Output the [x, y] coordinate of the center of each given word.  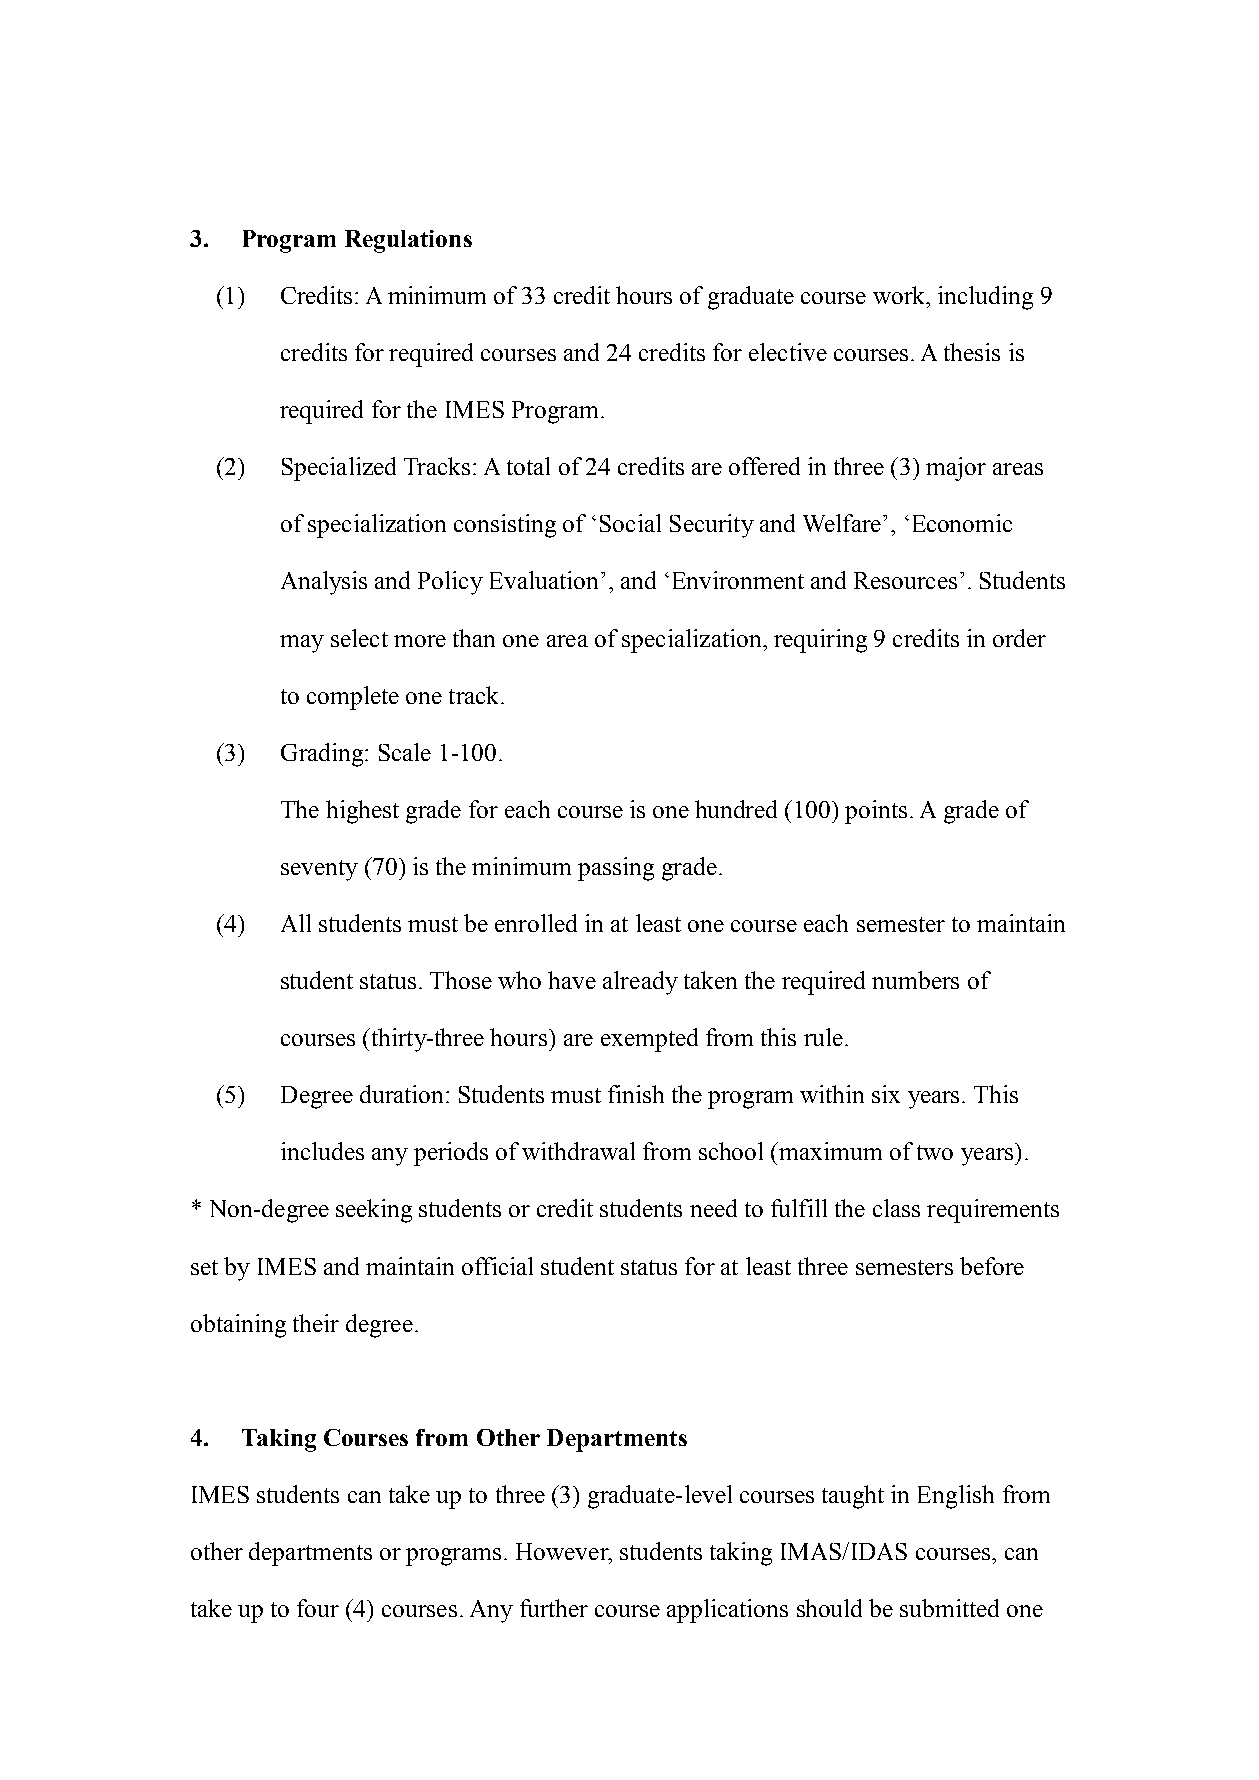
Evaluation [546, 580]
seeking [374, 1211]
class [896, 1208]
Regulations [408, 241]
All [296, 923]
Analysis [324, 583]
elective [788, 352]
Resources [905, 580]
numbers [915, 980]
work [900, 295]
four [318, 1608]
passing [616, 869]
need [713, 1208]
